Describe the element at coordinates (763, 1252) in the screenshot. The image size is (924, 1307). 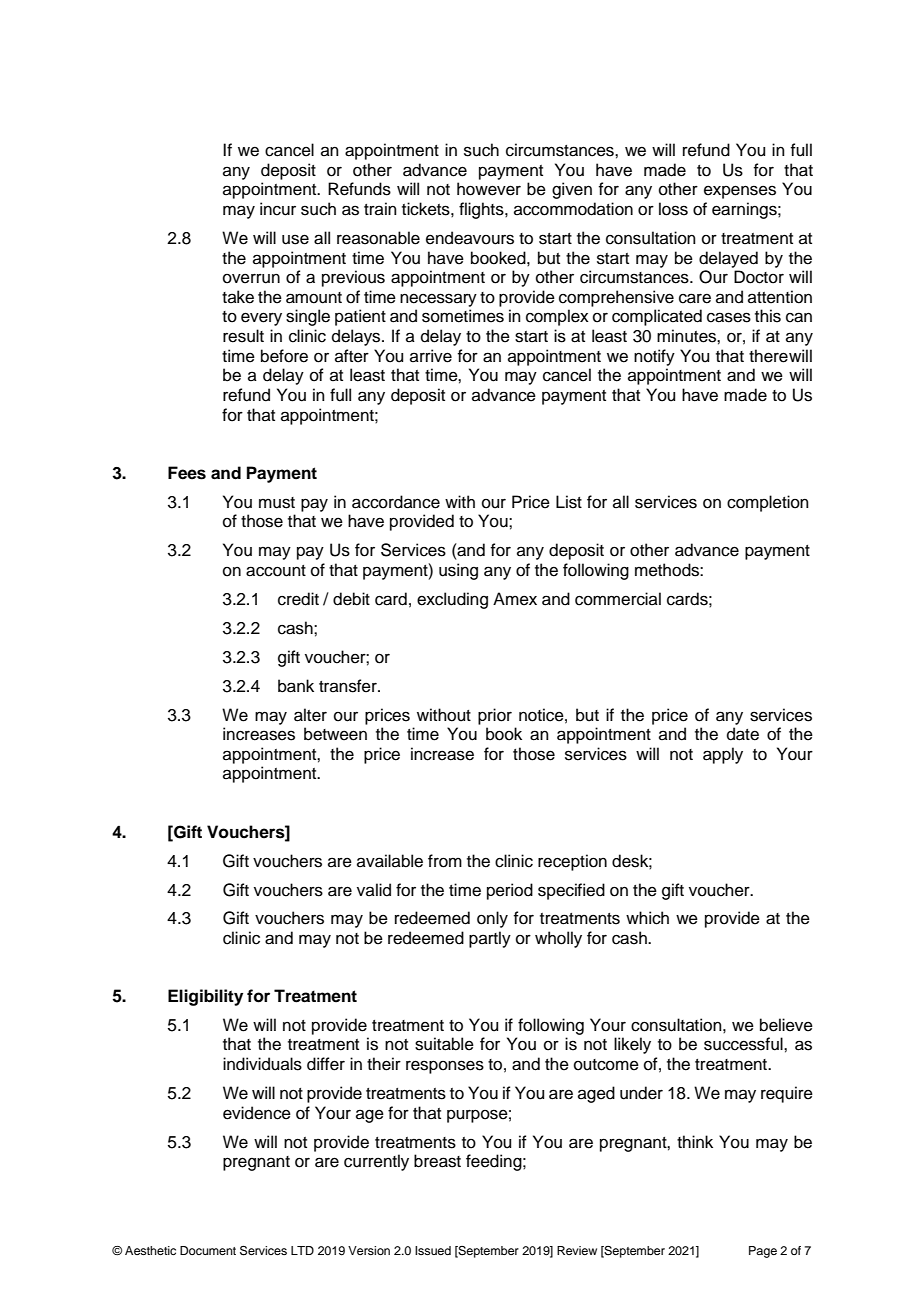
I see `Page` at that location.
